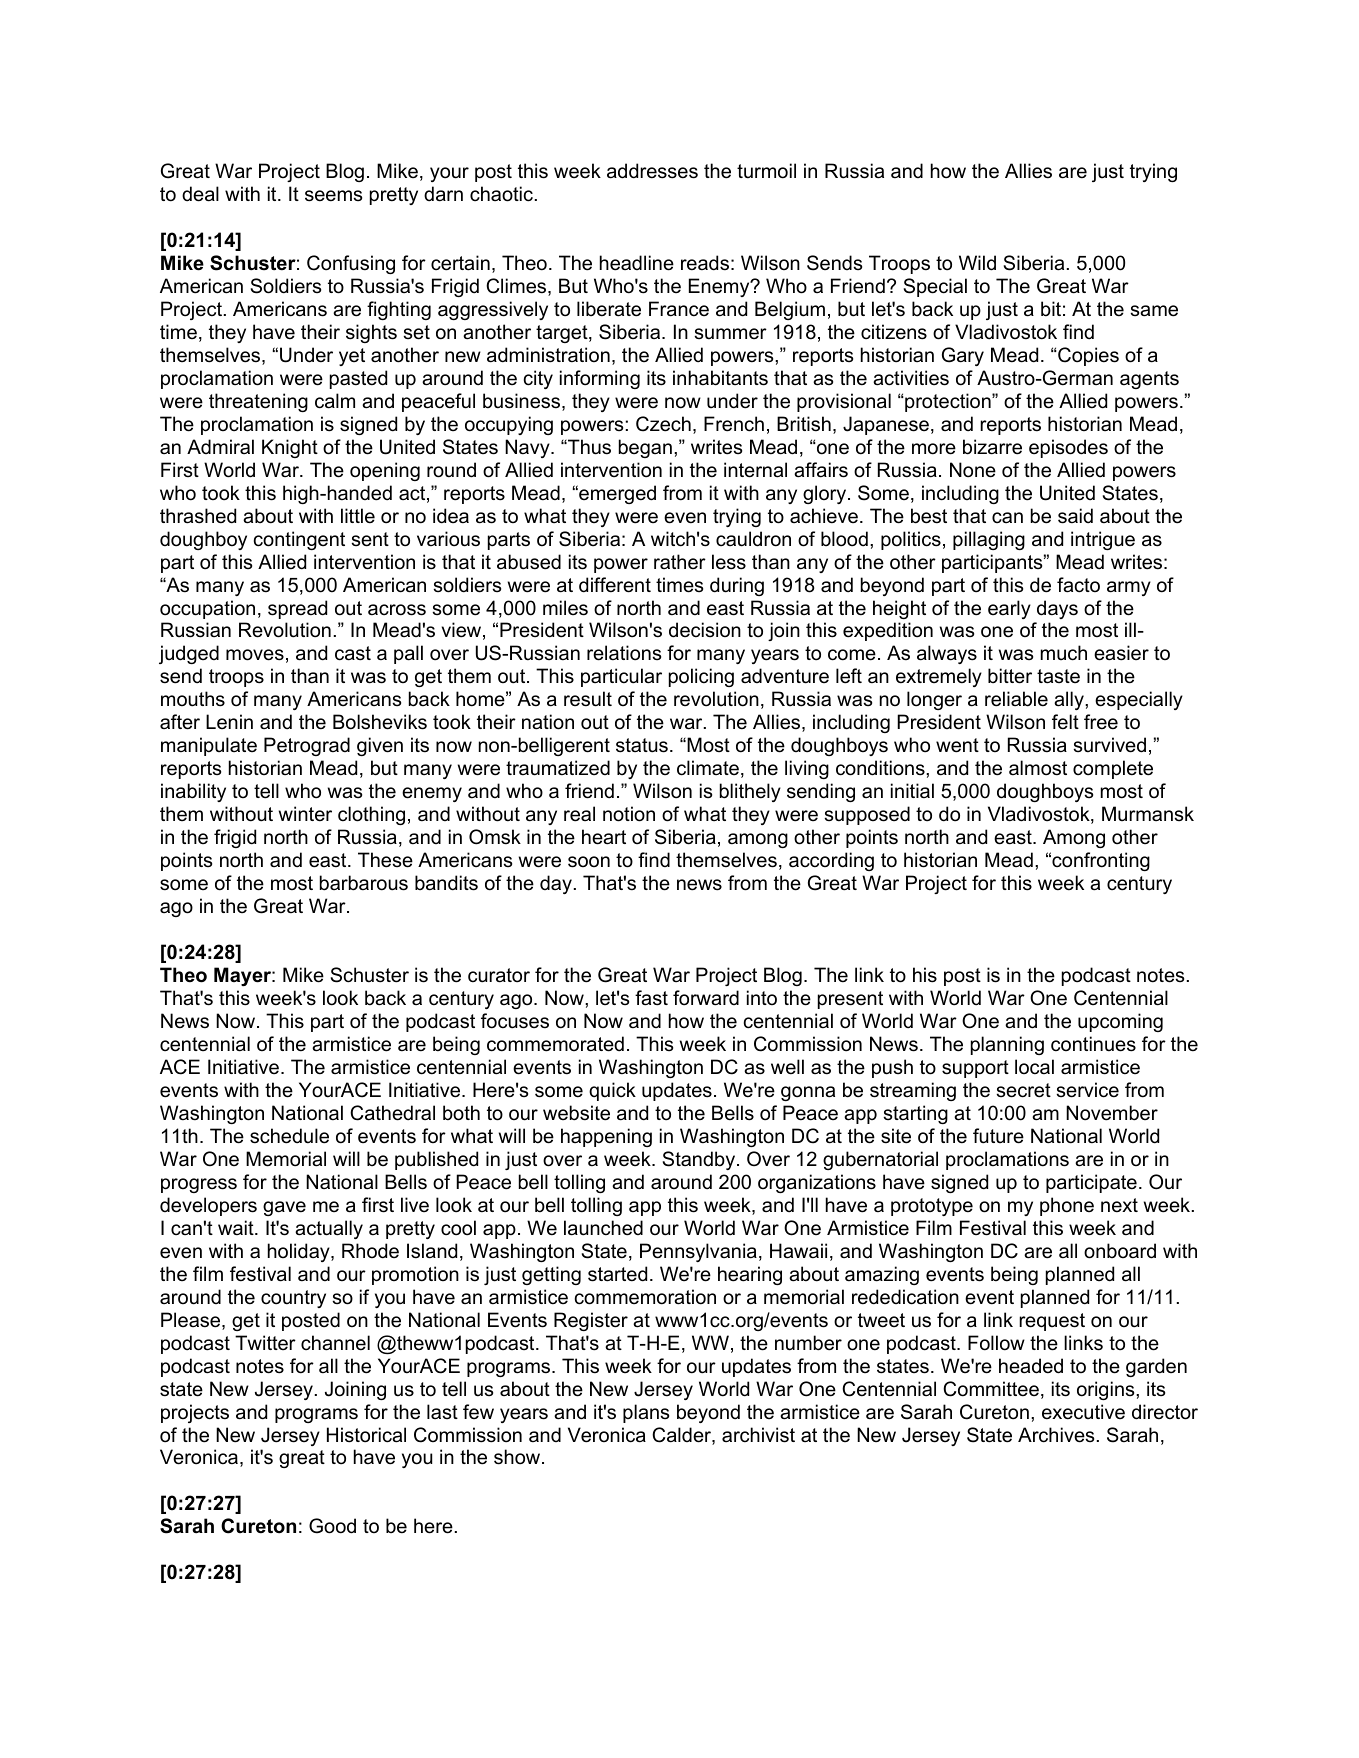  Describe the element at coordinates (1067, 1206) in the screenshot. I see `phone` at that location.
